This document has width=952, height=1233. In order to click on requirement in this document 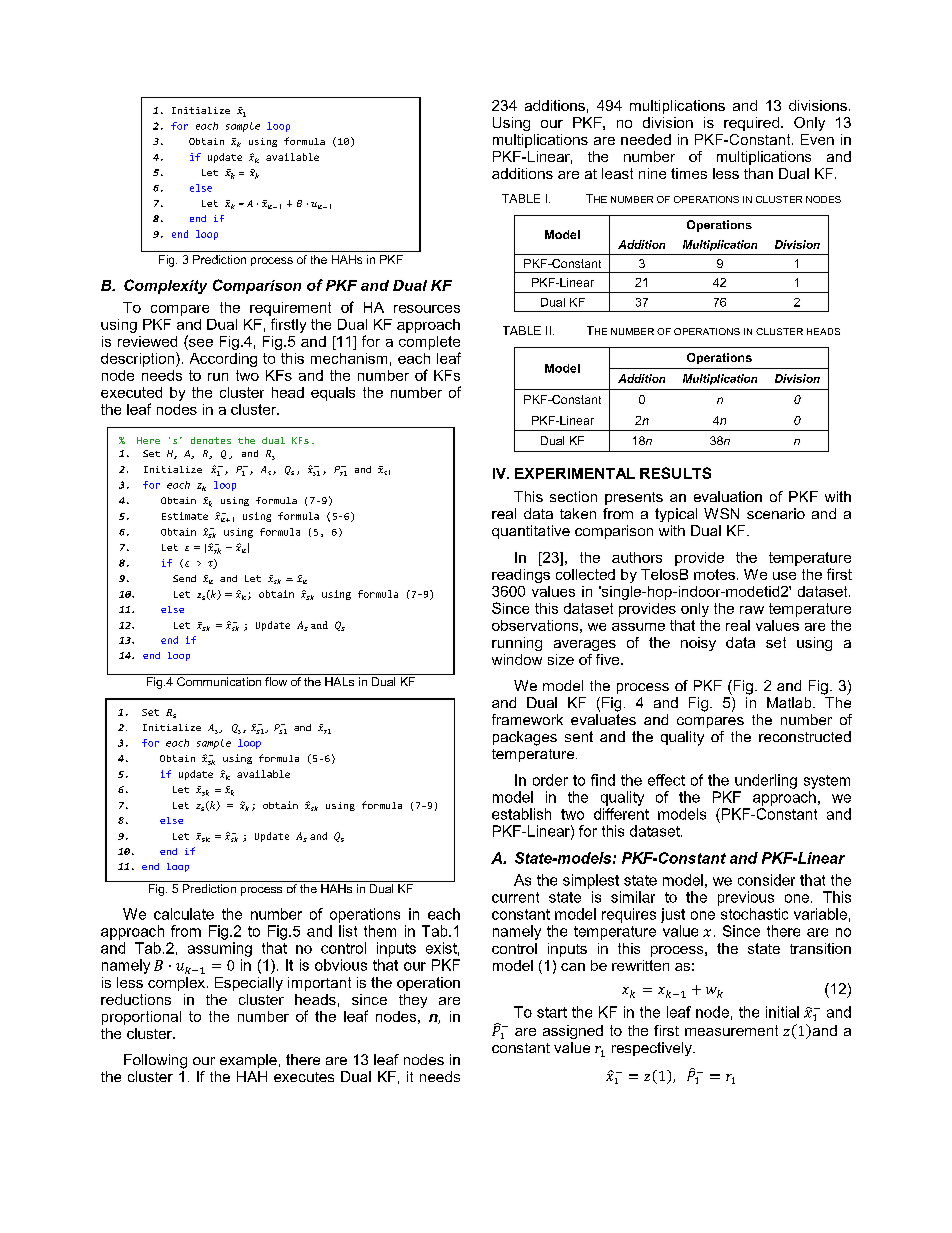, I will do `click(290, 309)`.
